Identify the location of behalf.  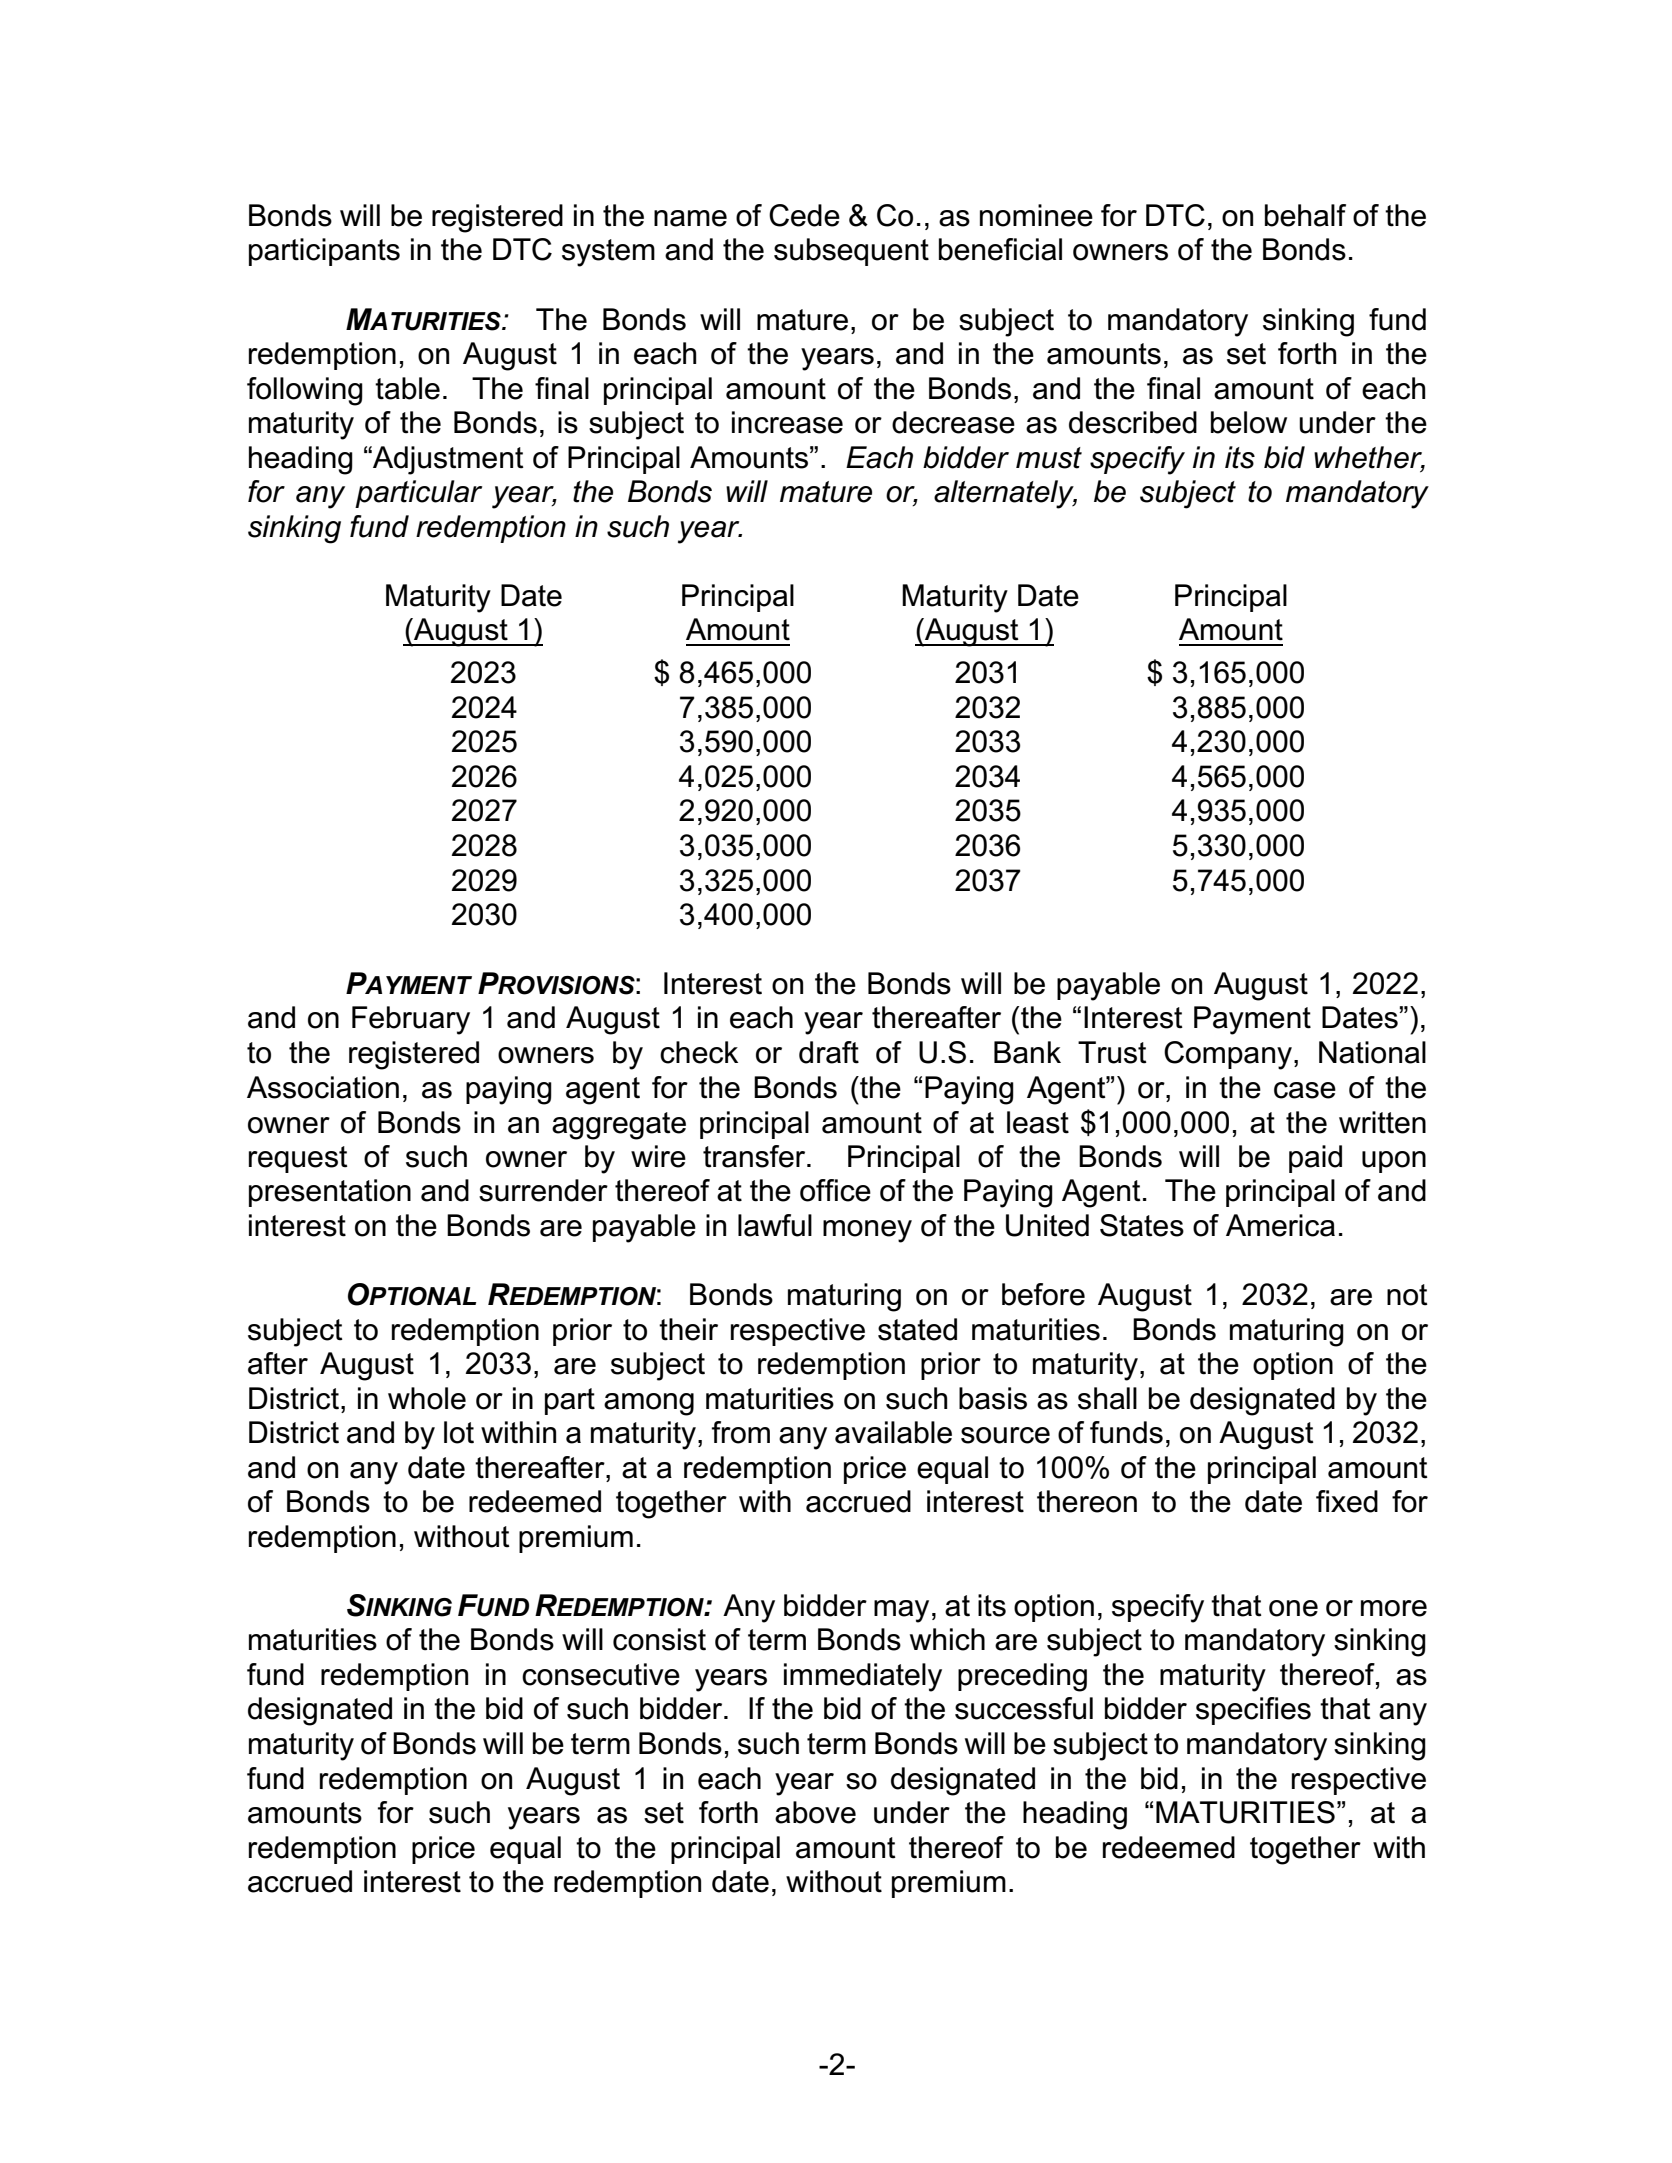
(1305, 215).
